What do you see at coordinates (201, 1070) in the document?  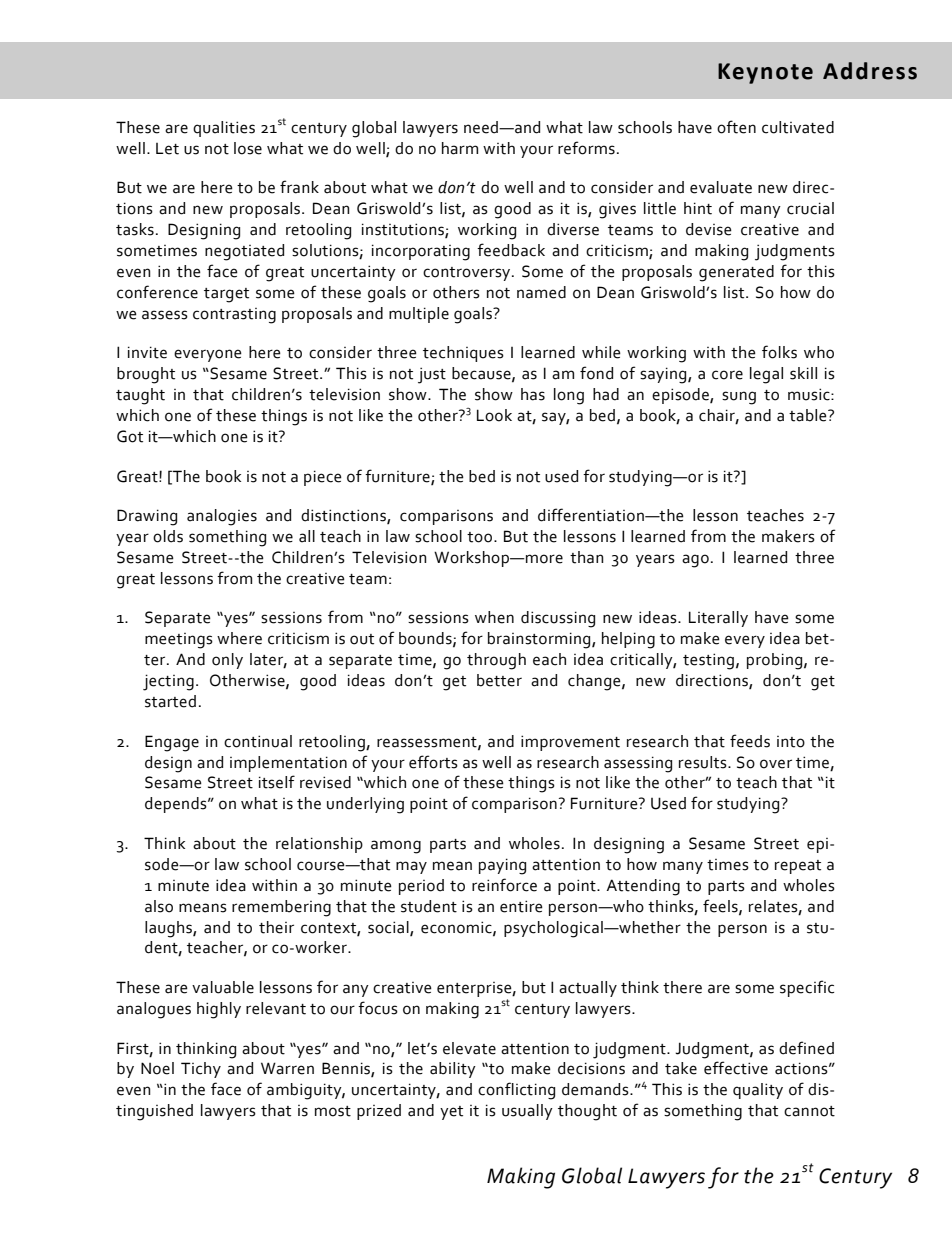 I see `Tichy` at bounding box center [201, 1070].
